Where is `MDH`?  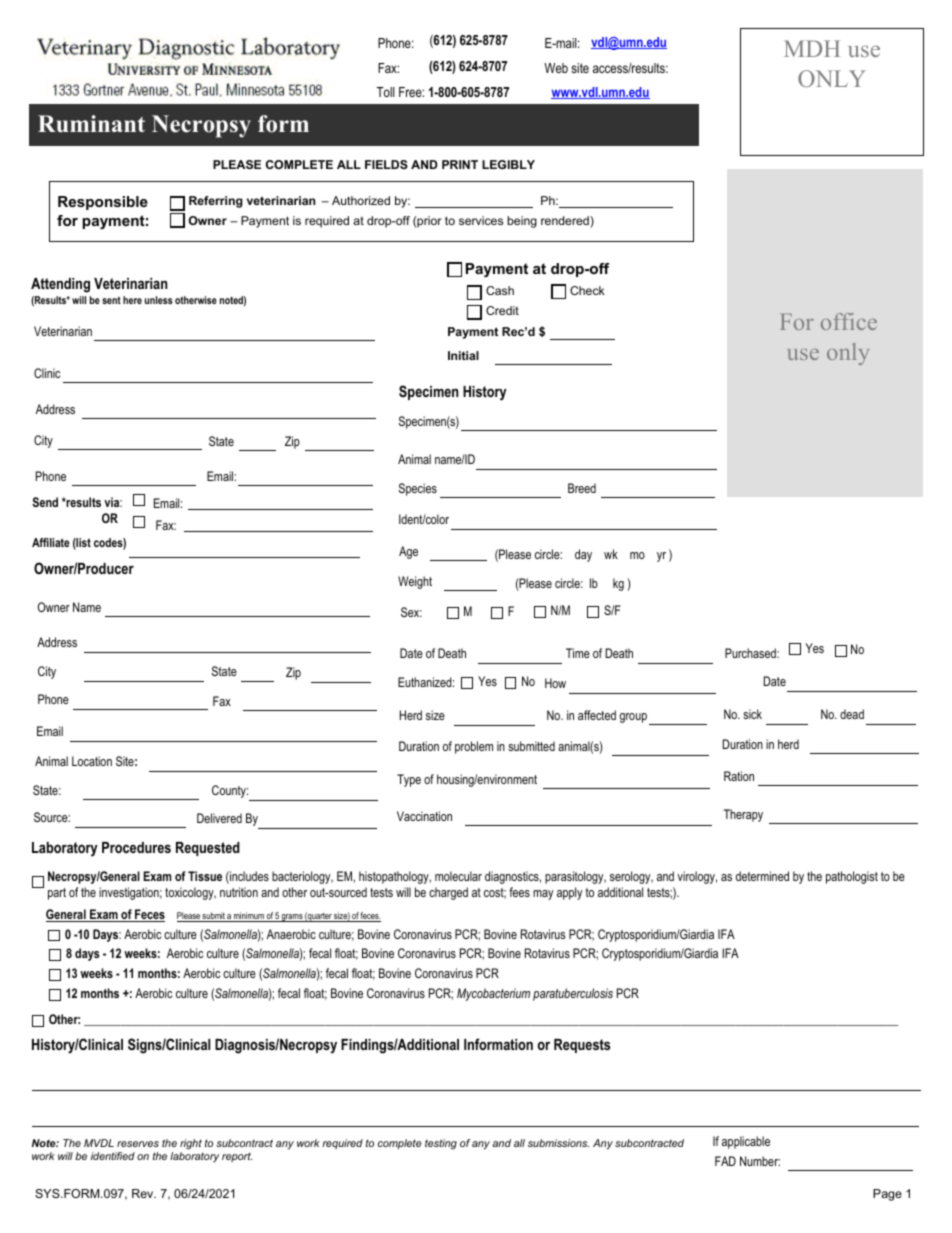 MDH is located at coordinates (812, 48).
